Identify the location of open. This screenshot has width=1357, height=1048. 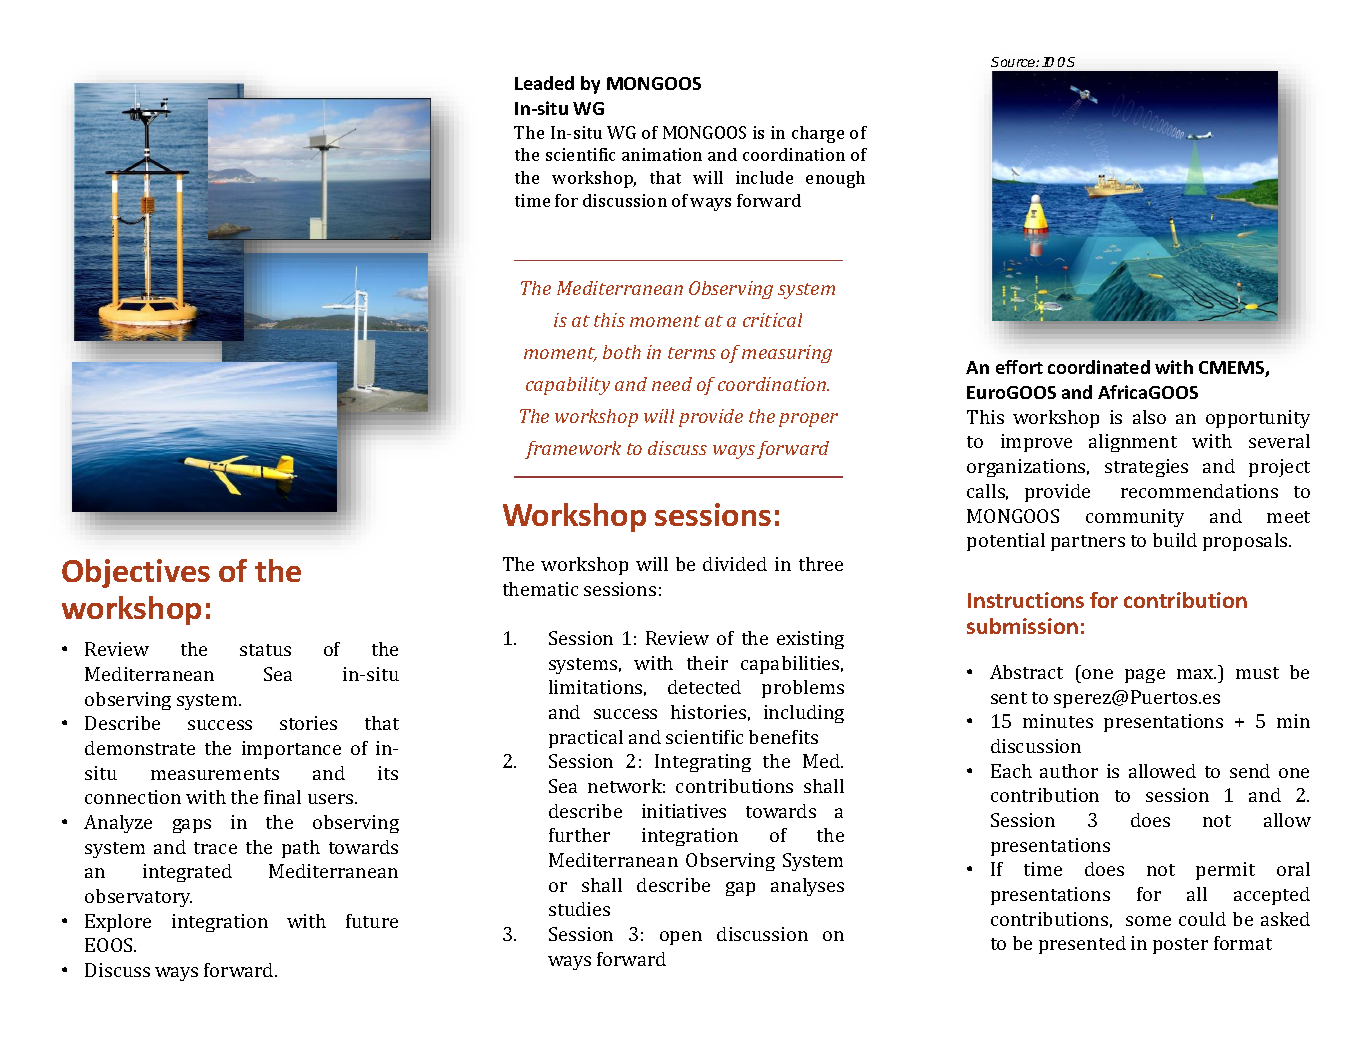
(681, 938).
